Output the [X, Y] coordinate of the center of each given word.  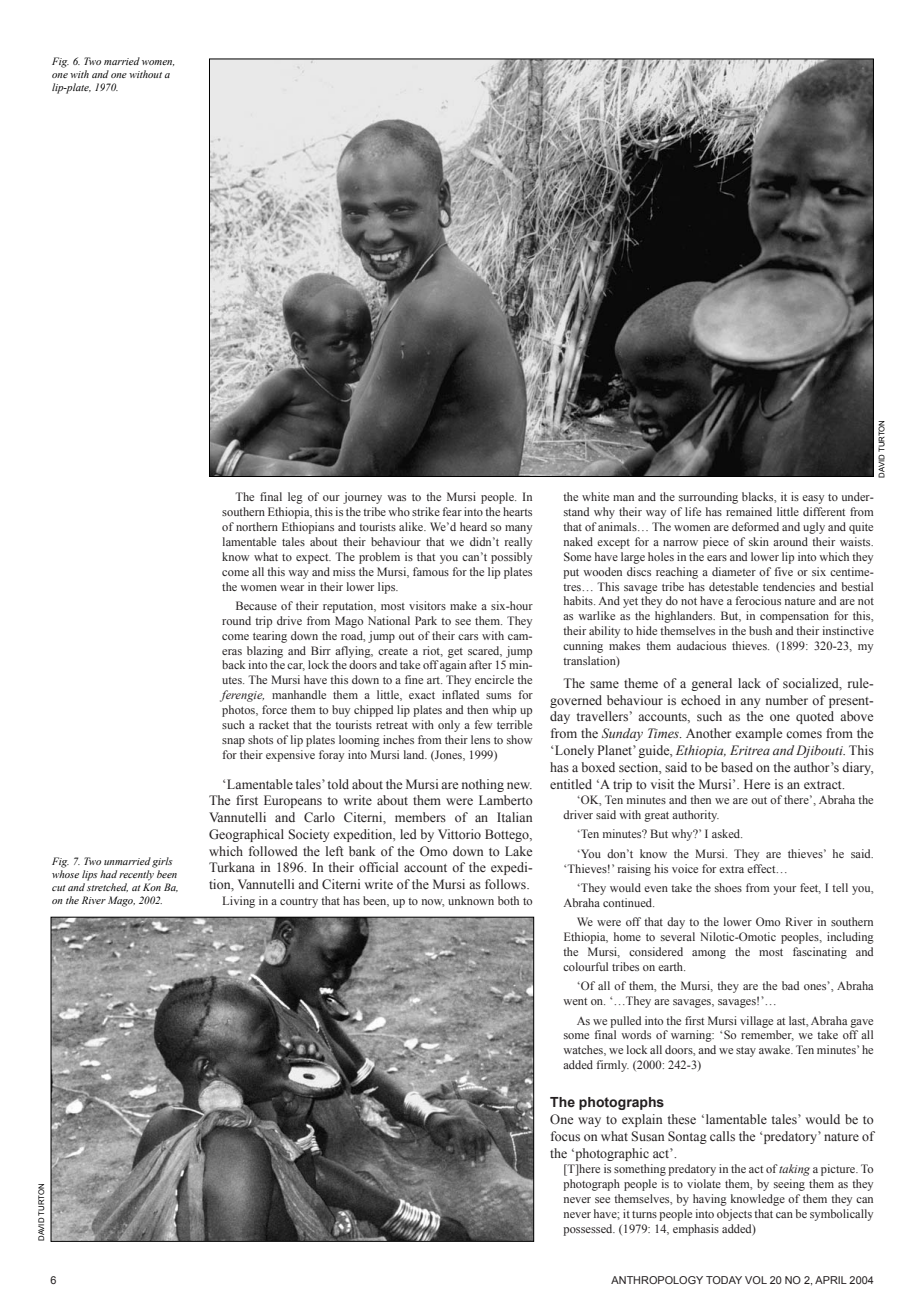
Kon [152, 887]
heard [473, 526]
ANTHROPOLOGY [657, 1280]
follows [506, 884]
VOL [756, 1280]
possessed [589, 1230]
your [784, 890]
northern [257, 526]
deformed [755, 526]
